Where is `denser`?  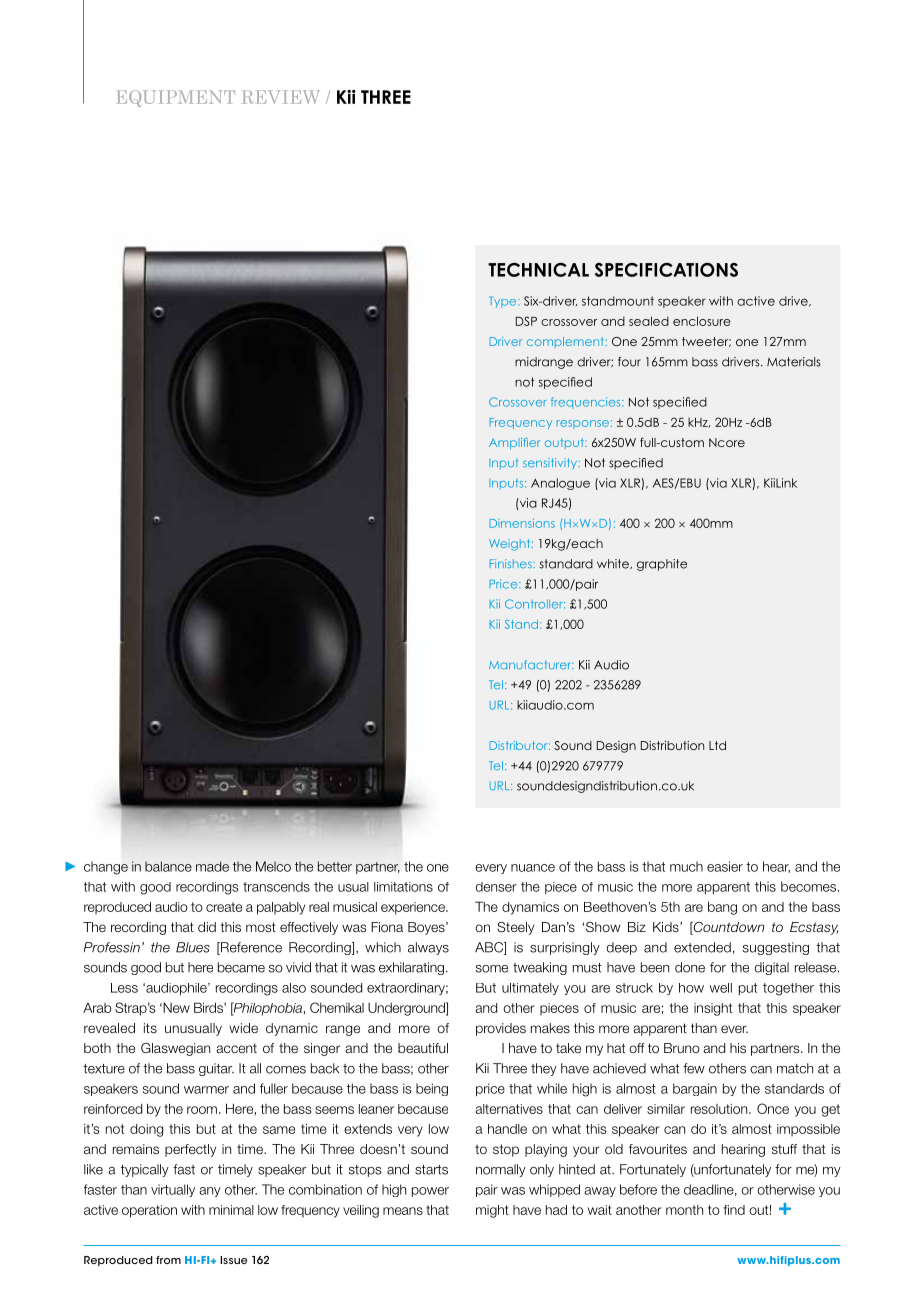
denser is located at coordinates (496, 887).
